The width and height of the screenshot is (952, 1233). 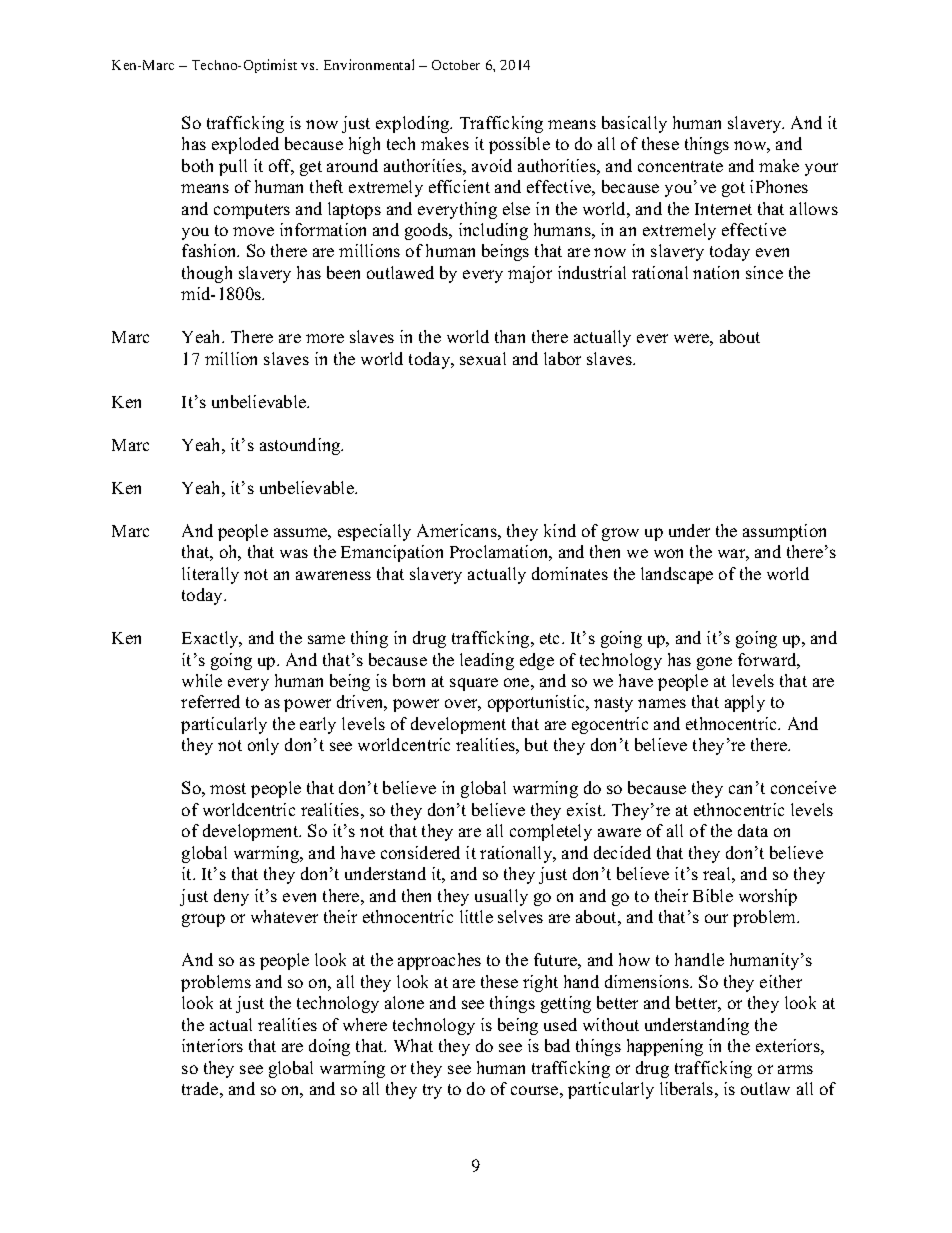 I want to click on possible, so click(x=519, y=145).
